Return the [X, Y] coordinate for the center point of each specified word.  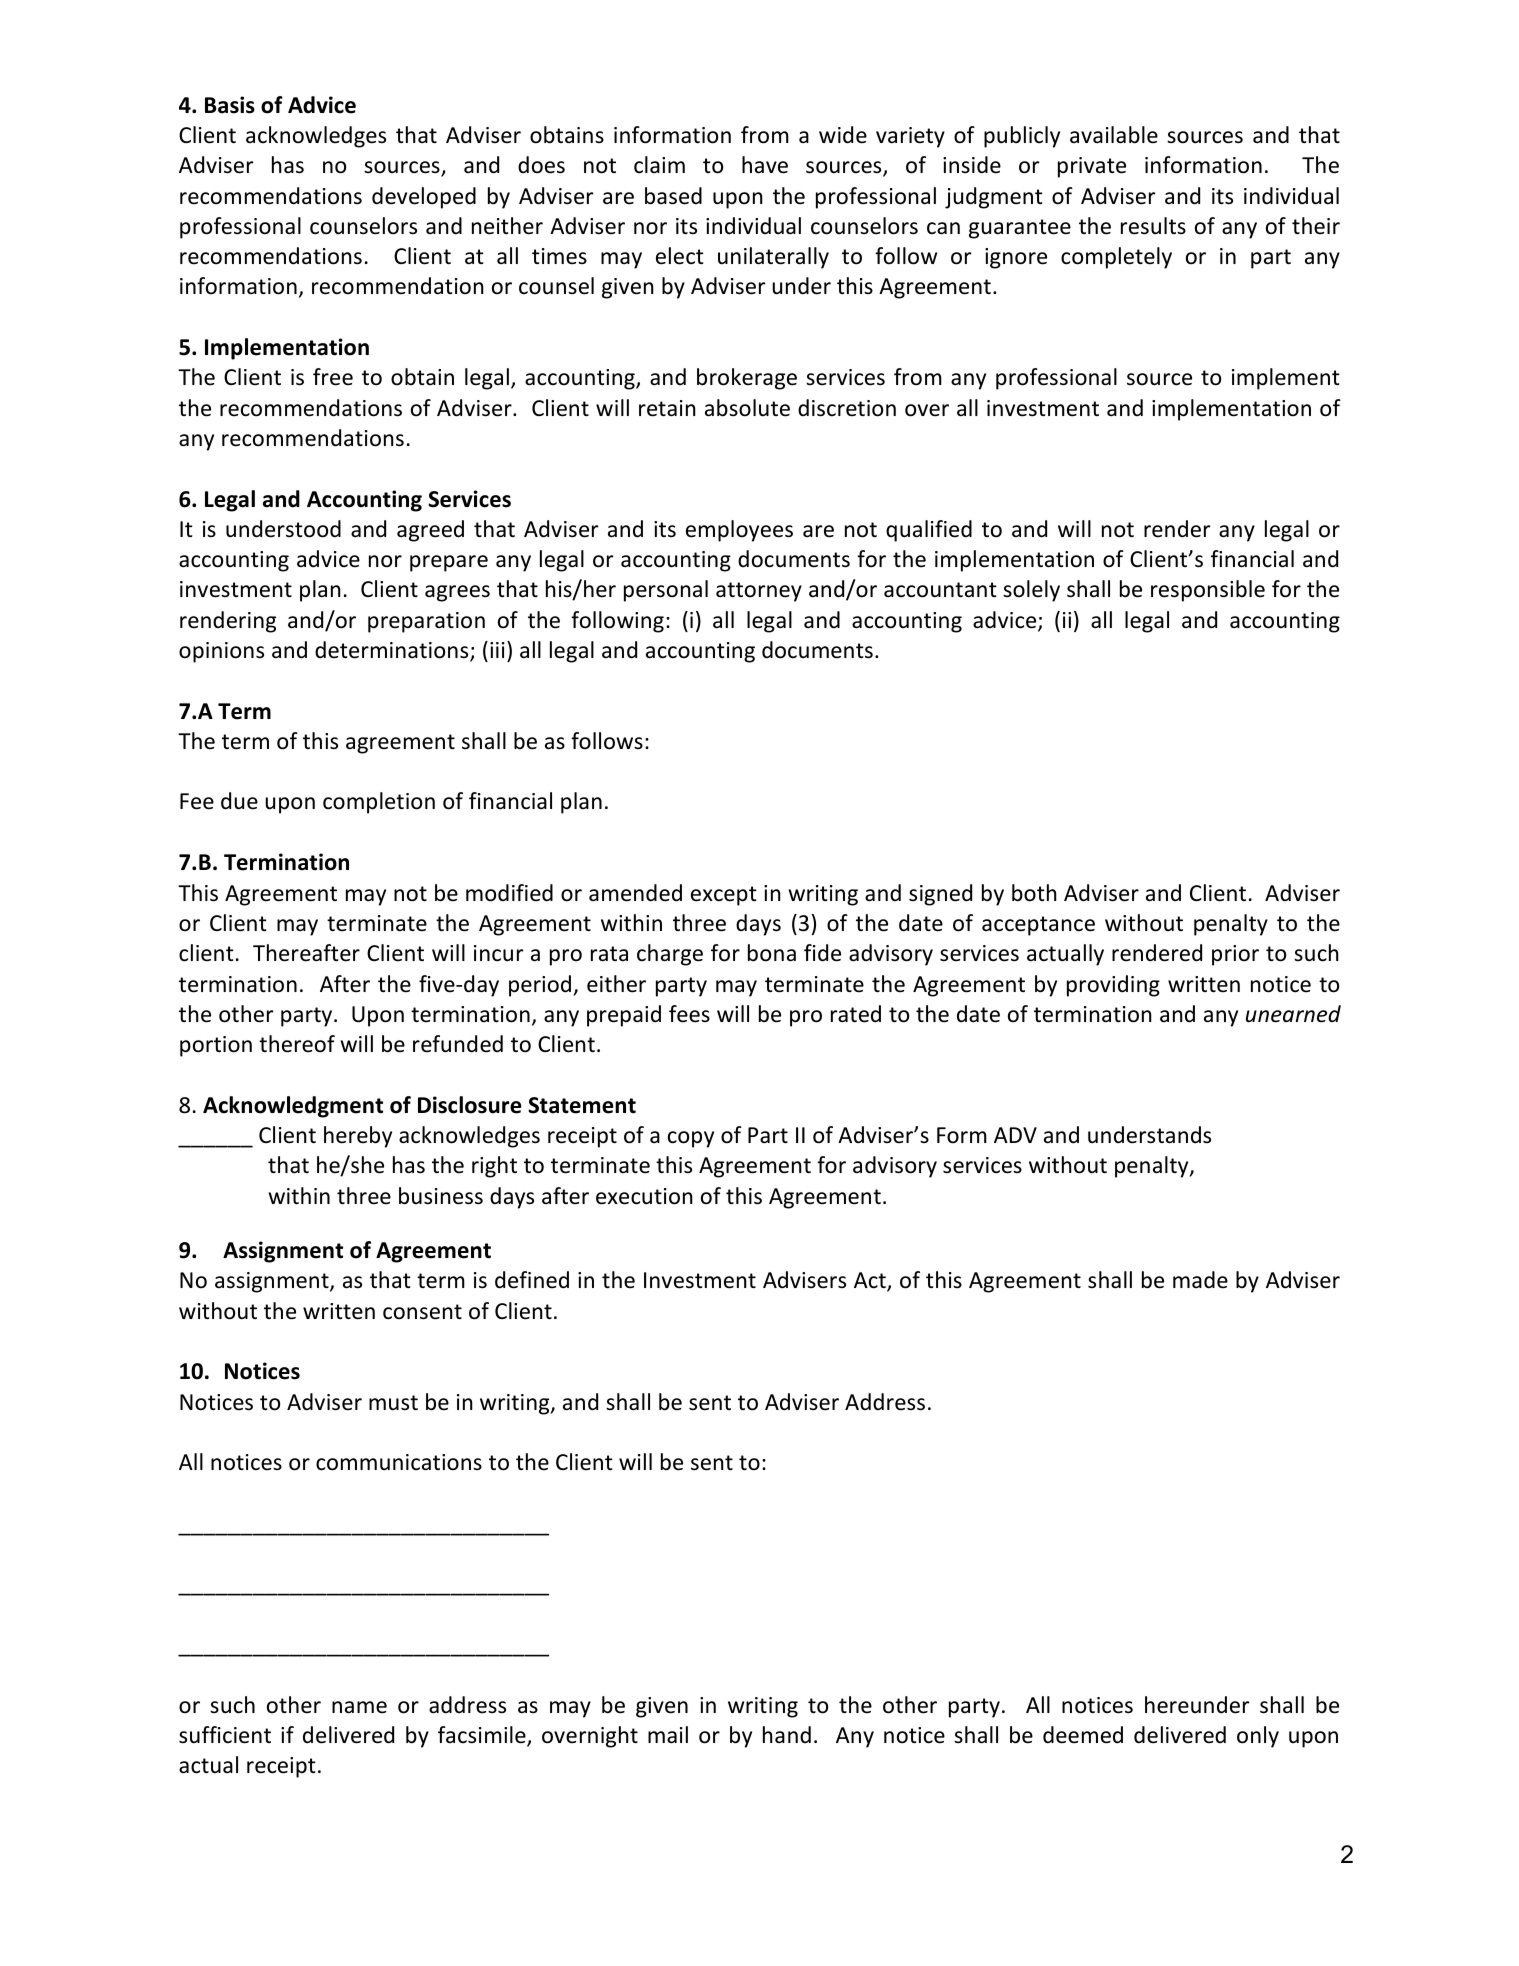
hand [787, 1735]
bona [772, 953]
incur [498, 953]
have [765, 165]
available [1114, 135]
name [359, 1707]
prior [1235, 955]
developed [424, 198]
